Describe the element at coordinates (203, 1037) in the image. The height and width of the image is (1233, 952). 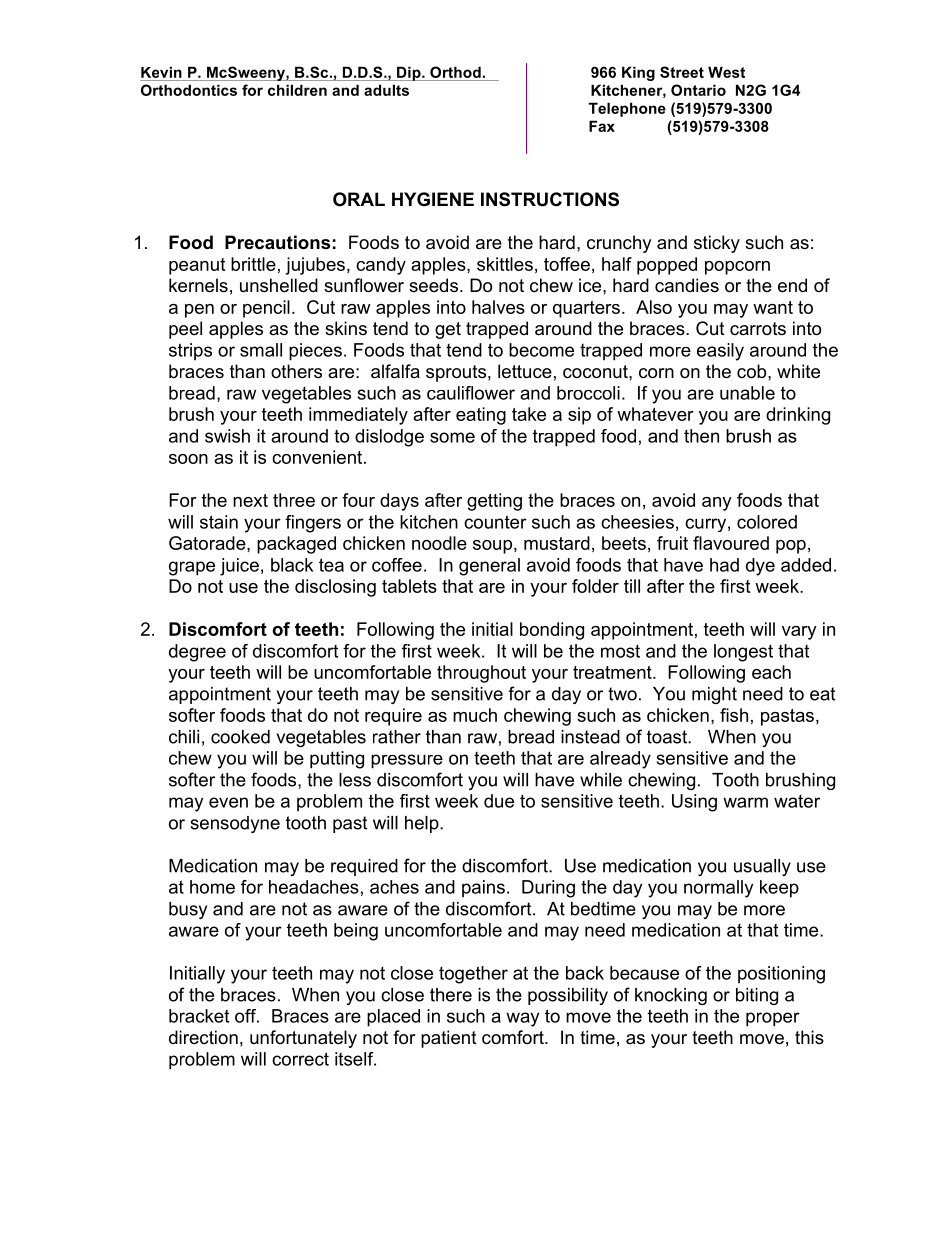
I see `direction` at that location.
